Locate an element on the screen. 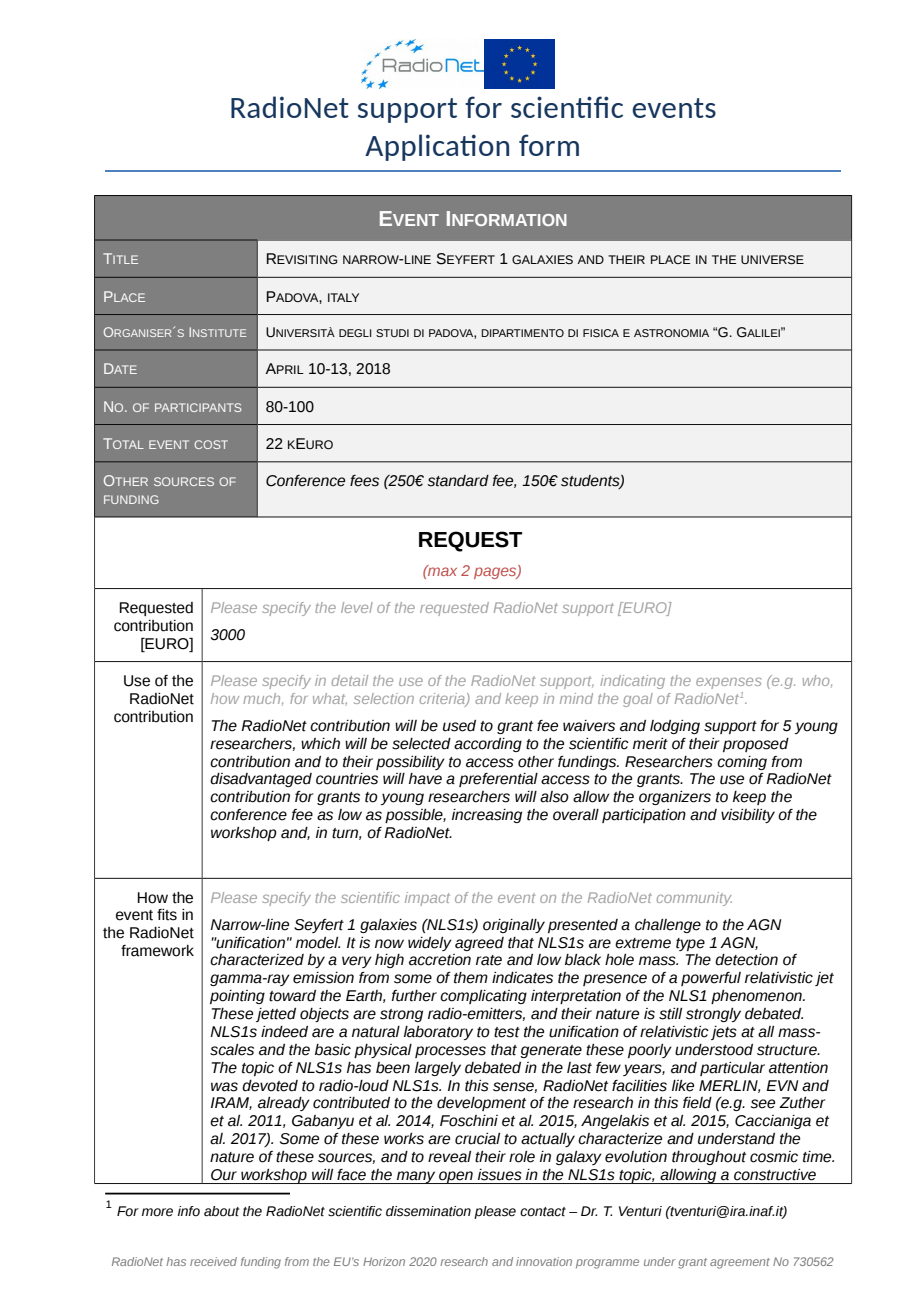  Application is located at coordinates (437, 147).
